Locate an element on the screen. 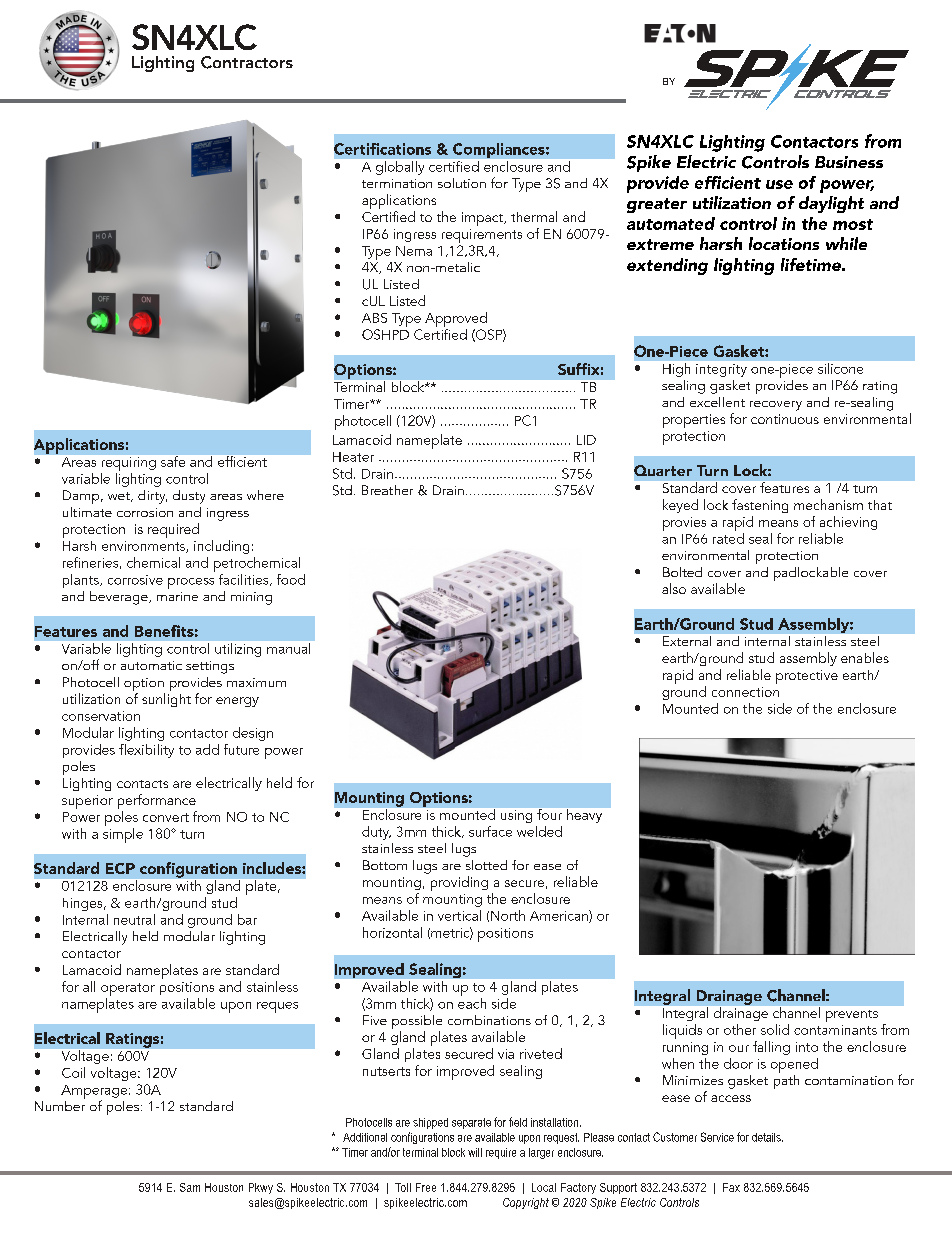  protective is located at coordinates (807, 677).
